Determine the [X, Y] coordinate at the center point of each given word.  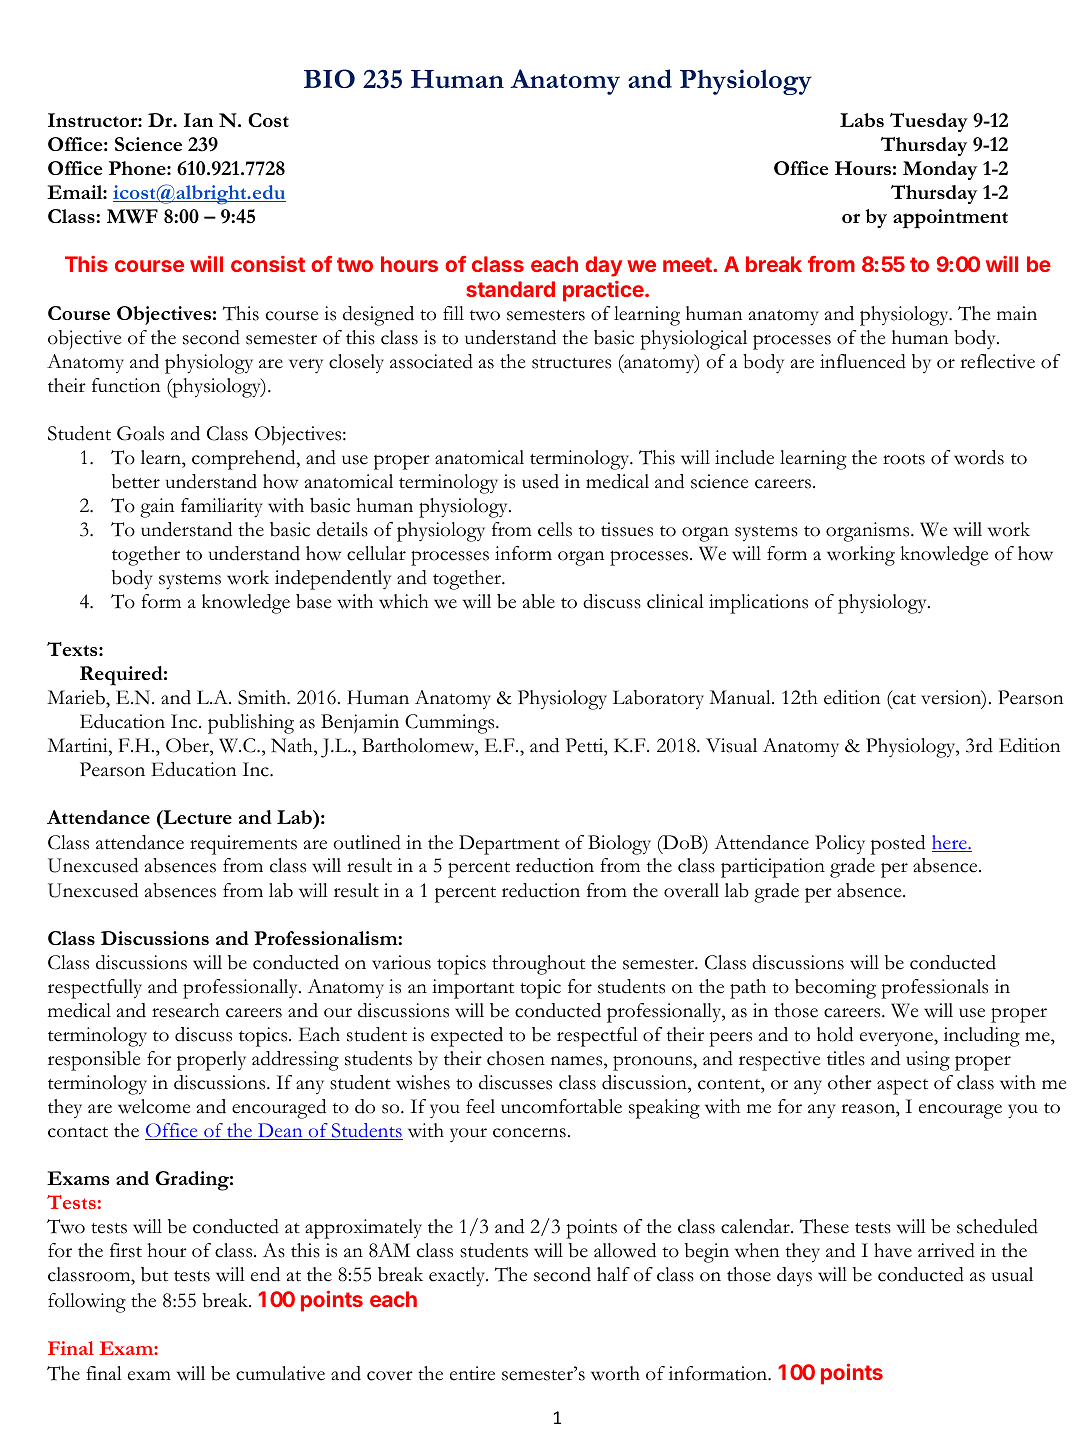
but [154, 1274]
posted [898, 845]
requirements [243, 845]
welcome [154, 1106]
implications [758, 604]
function [126, 385]
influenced [863, 361]
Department [509, 845]
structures [571, 363]
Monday [940, 170]
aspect [902, 1087]
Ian [198, 120]
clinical [675, 601]
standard [510, 289]
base [314, 601]
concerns [529, 1133]
